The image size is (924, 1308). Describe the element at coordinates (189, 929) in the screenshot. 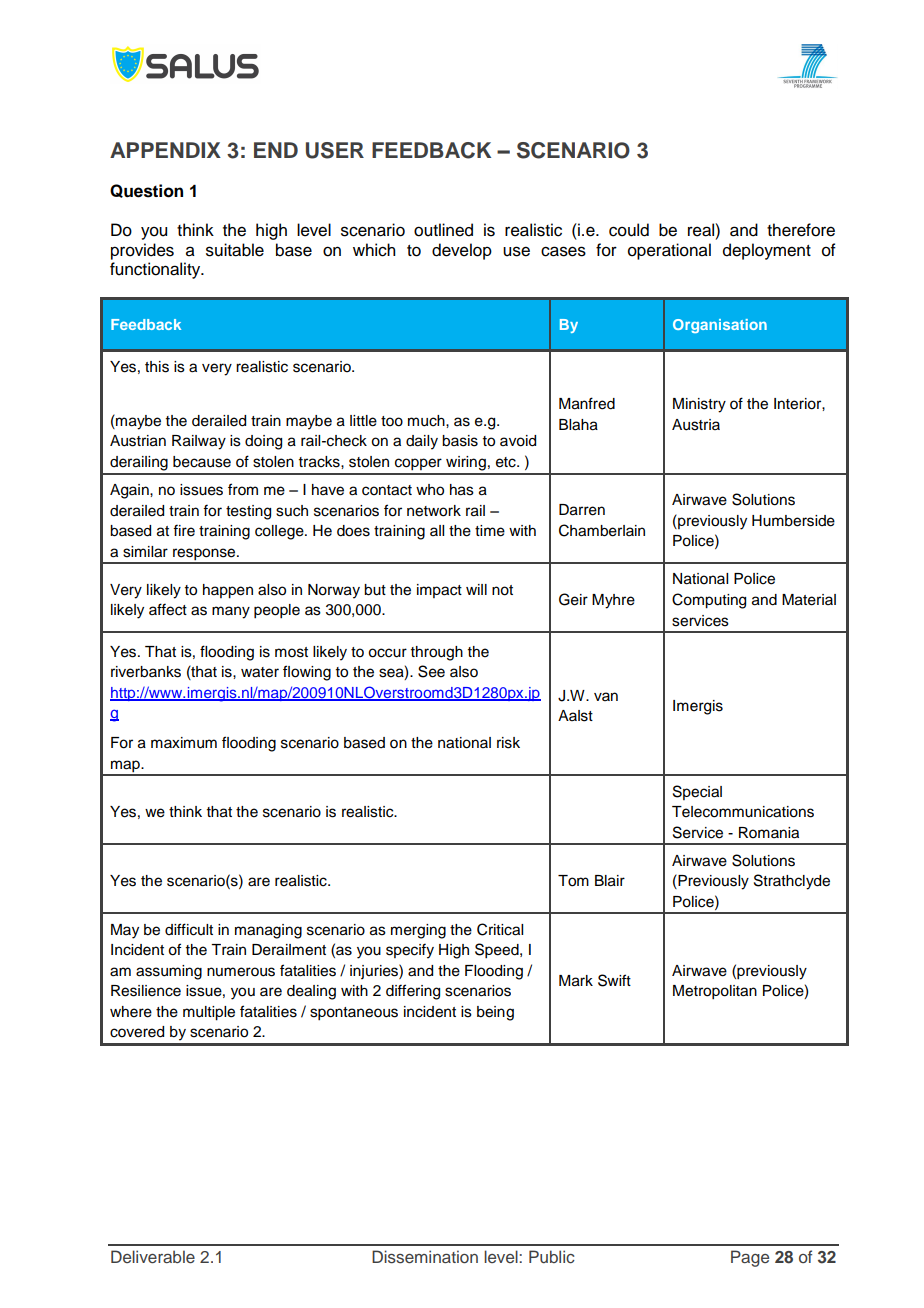

I see `difficult` at that location.
